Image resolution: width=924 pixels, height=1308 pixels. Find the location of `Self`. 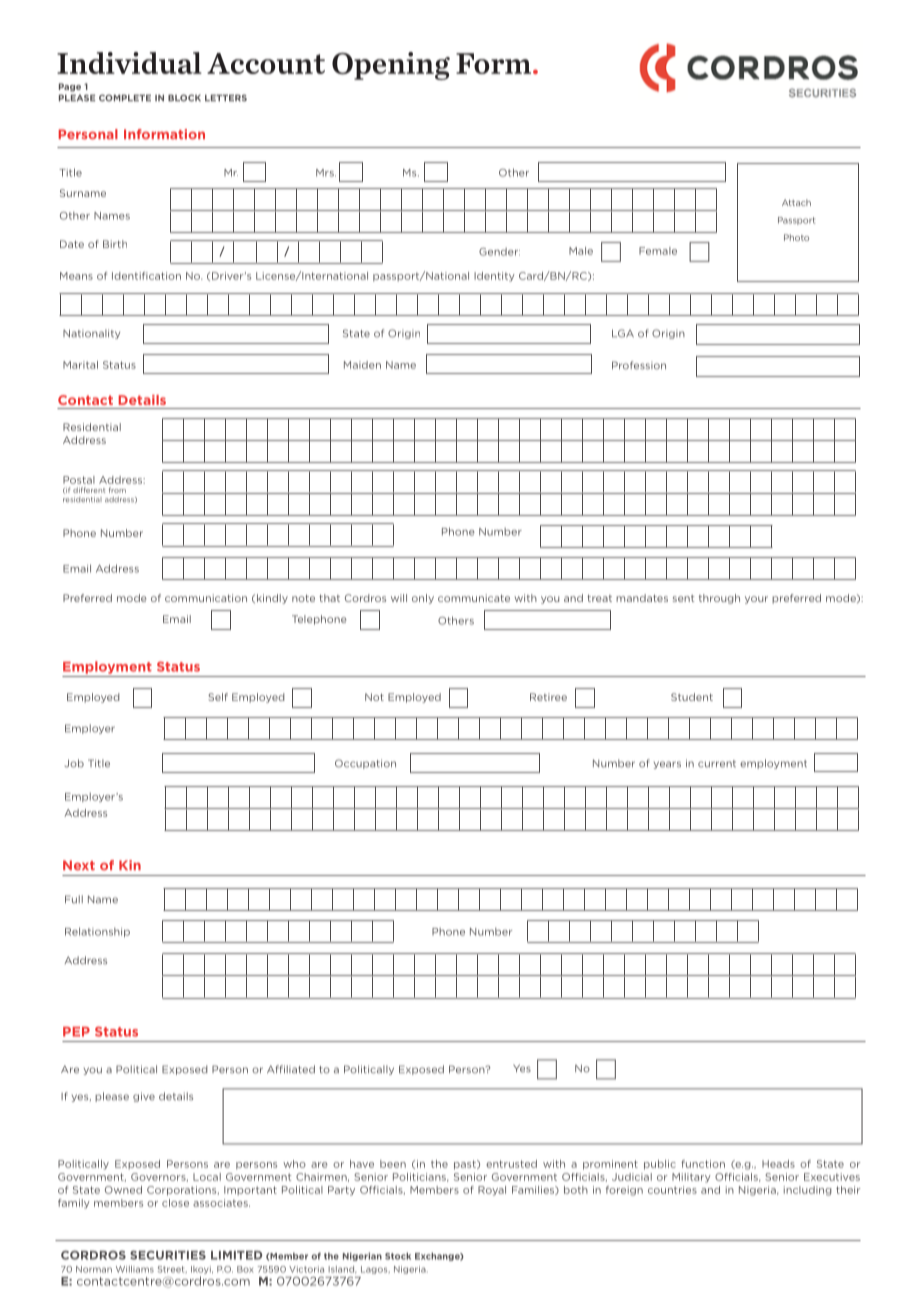

Self is located at coordinates (218, 697).
